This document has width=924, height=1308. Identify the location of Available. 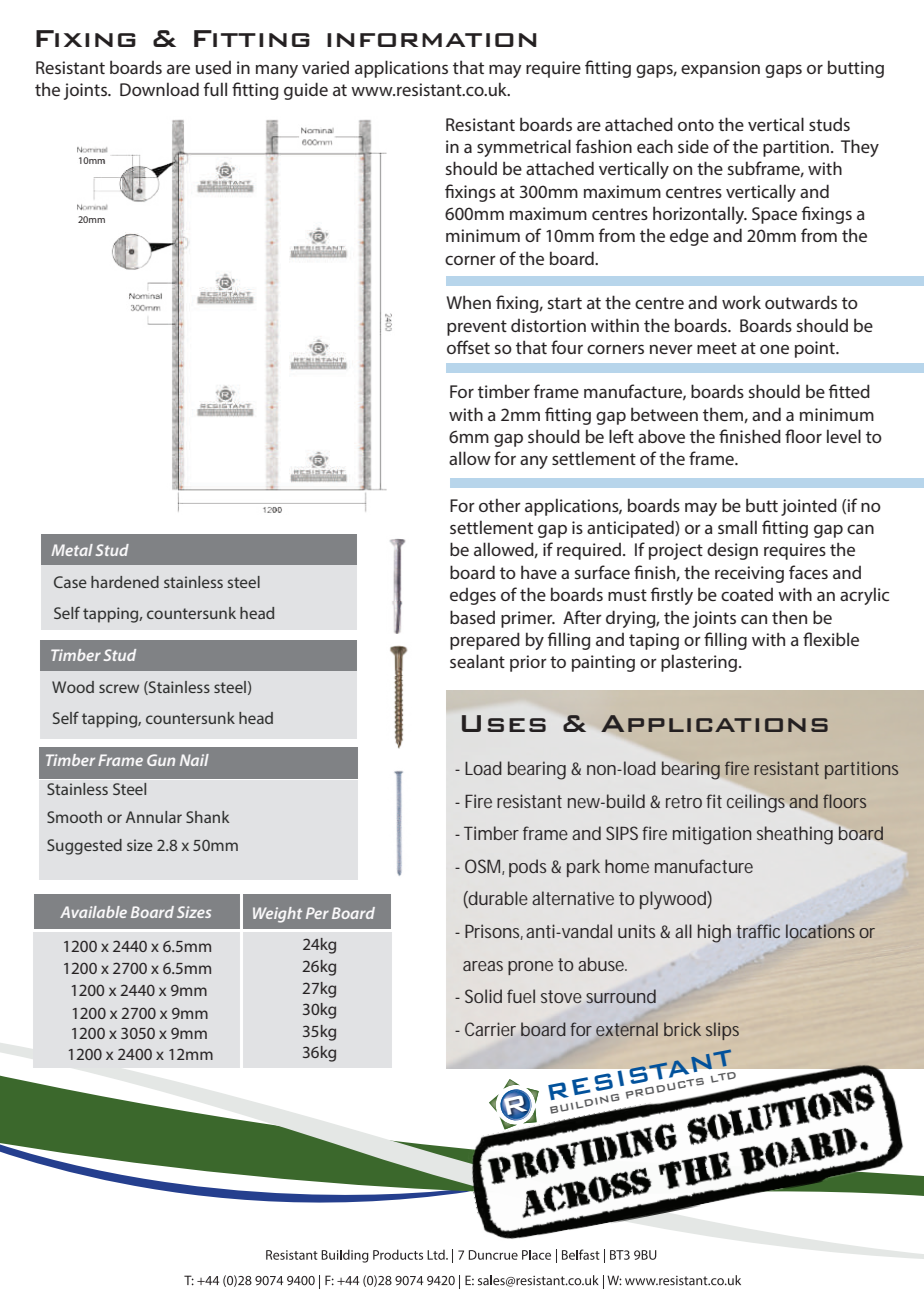
(93, 912).
